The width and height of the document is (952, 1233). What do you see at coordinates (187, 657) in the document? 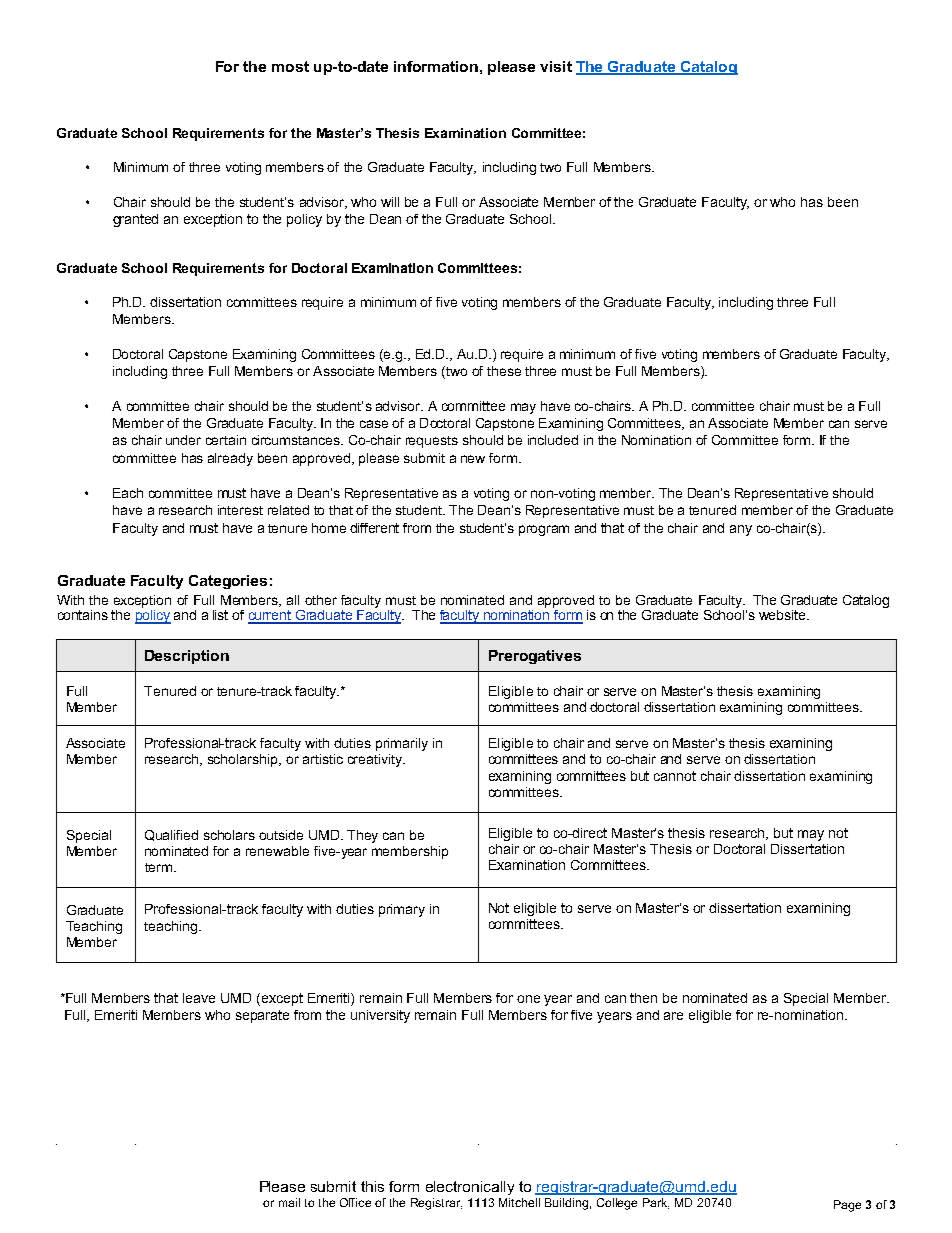
I see `Description` at bounding box center [187, 657].
